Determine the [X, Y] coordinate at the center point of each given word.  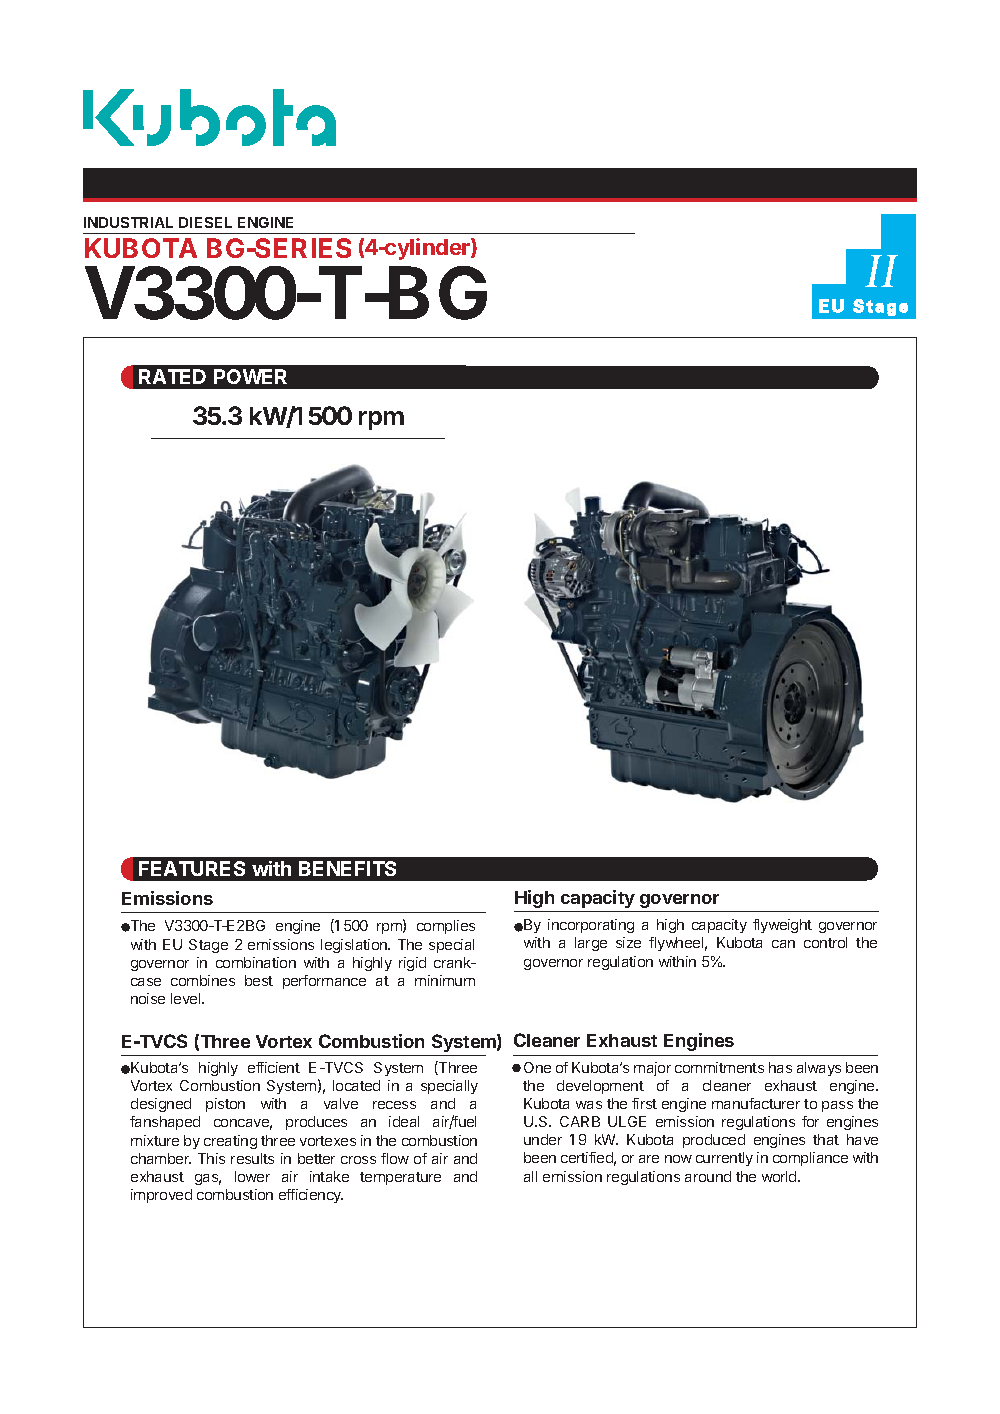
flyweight [782, 926]
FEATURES [192, 868]
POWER [250, 376]
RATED [172, 376]
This [211, 1158]
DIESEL [205, 222]
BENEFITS [347, 868]
